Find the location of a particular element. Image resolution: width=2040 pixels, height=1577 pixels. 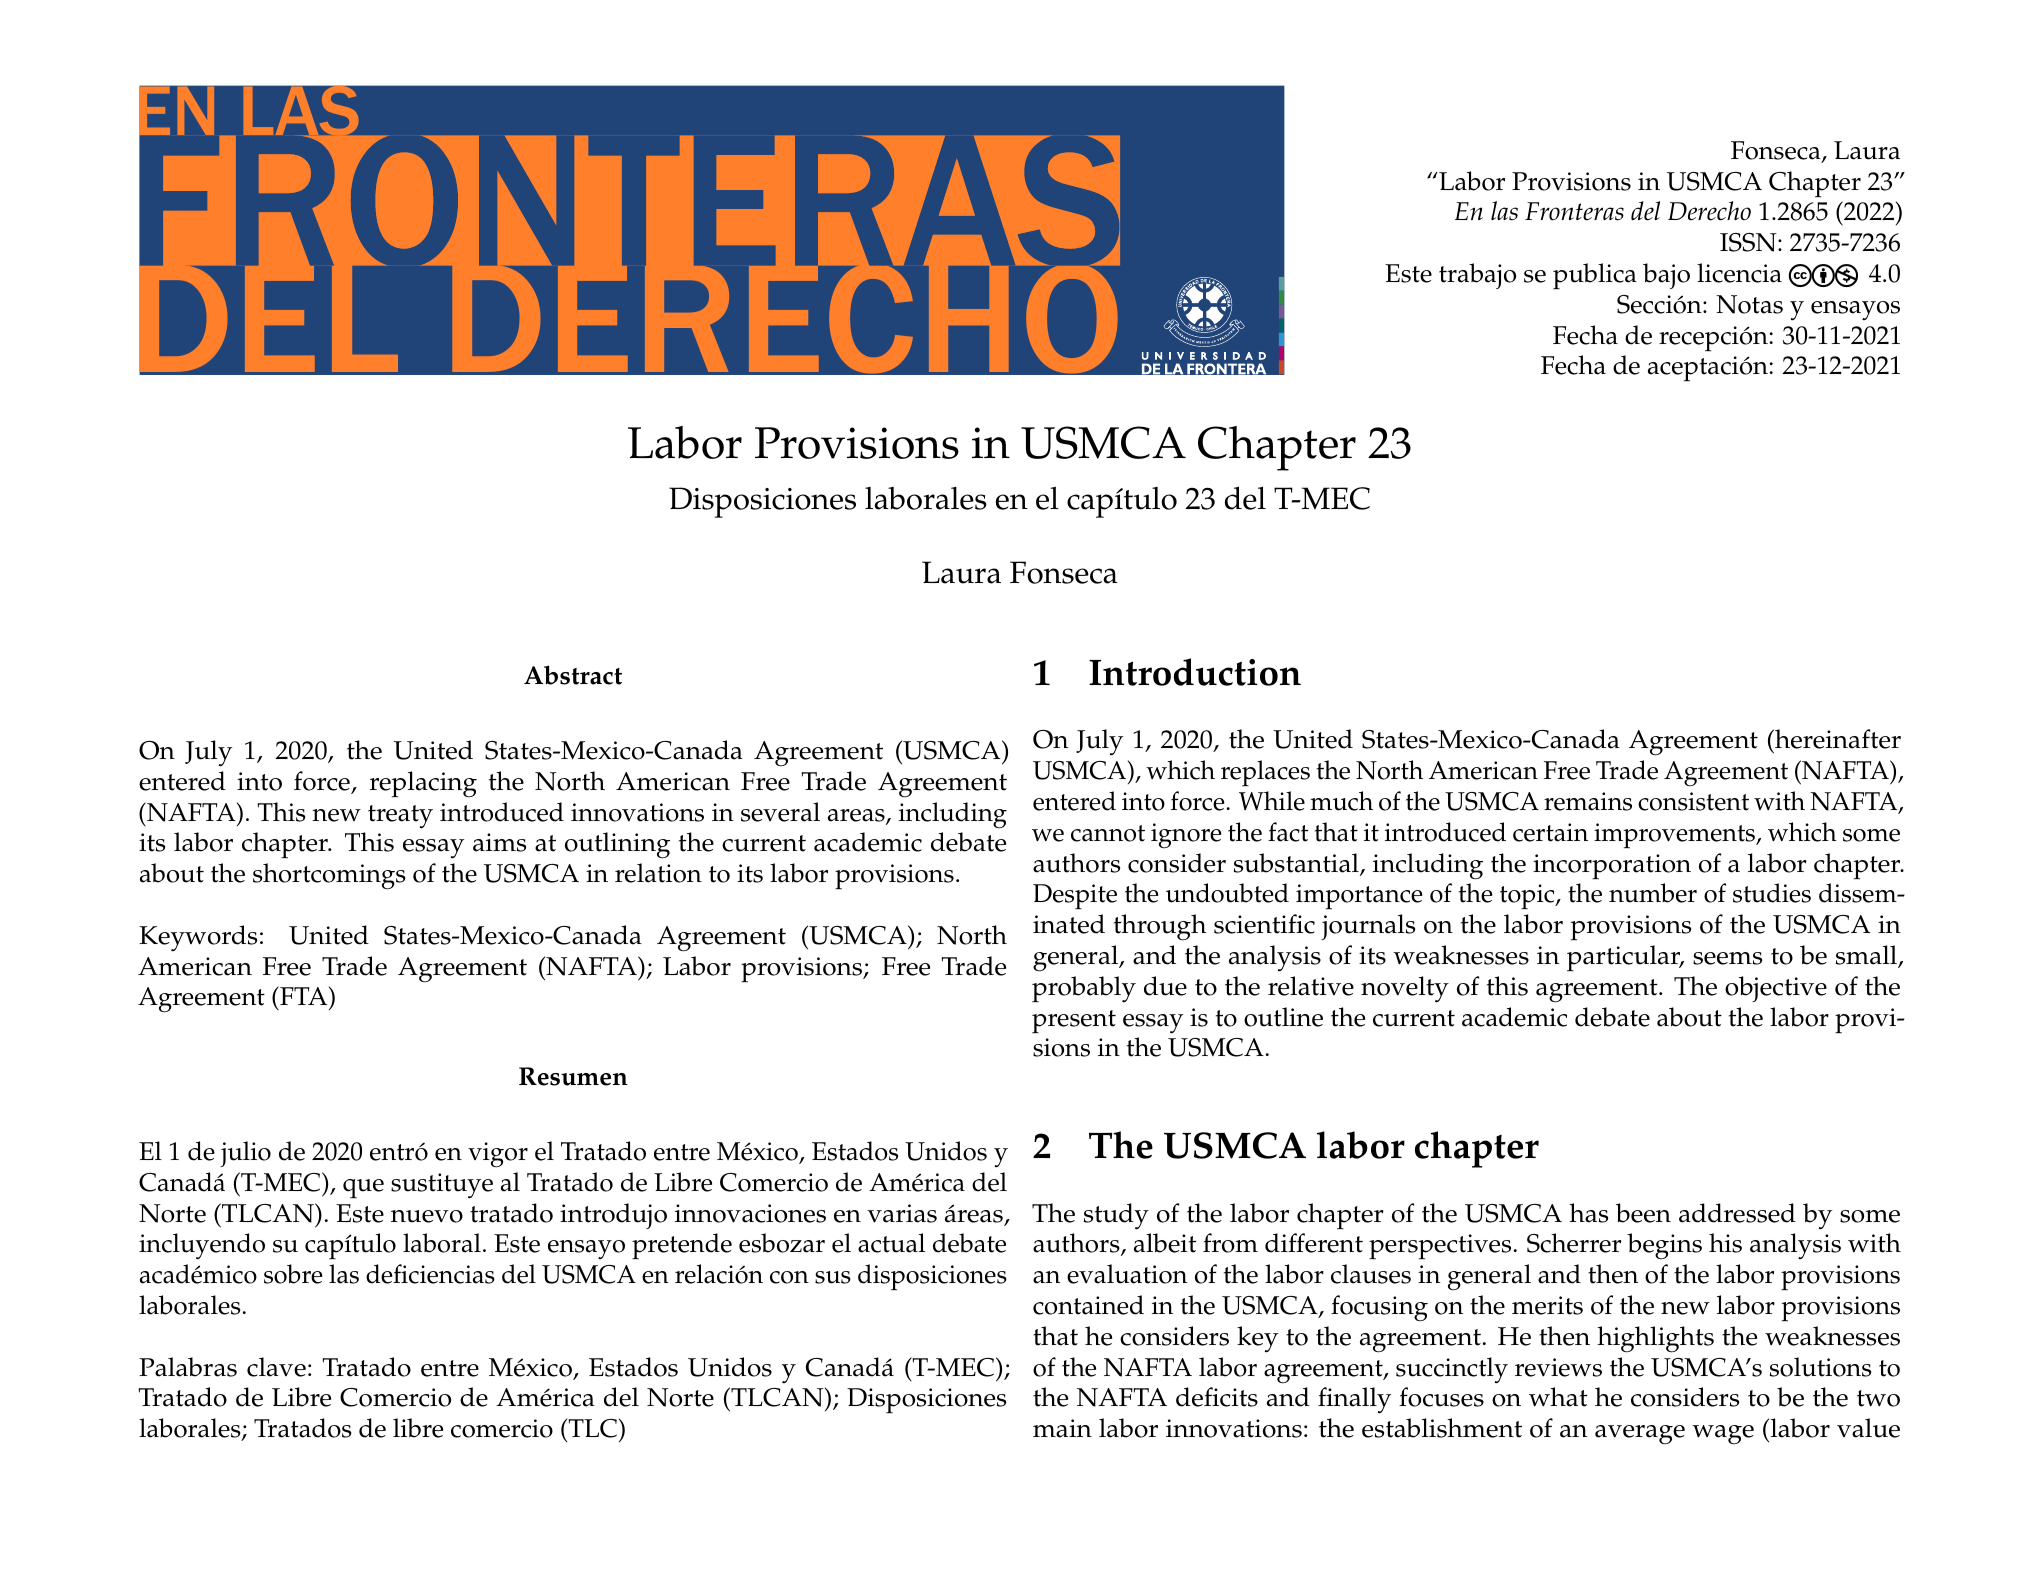

average is located at coordinates (1640, 1435).
